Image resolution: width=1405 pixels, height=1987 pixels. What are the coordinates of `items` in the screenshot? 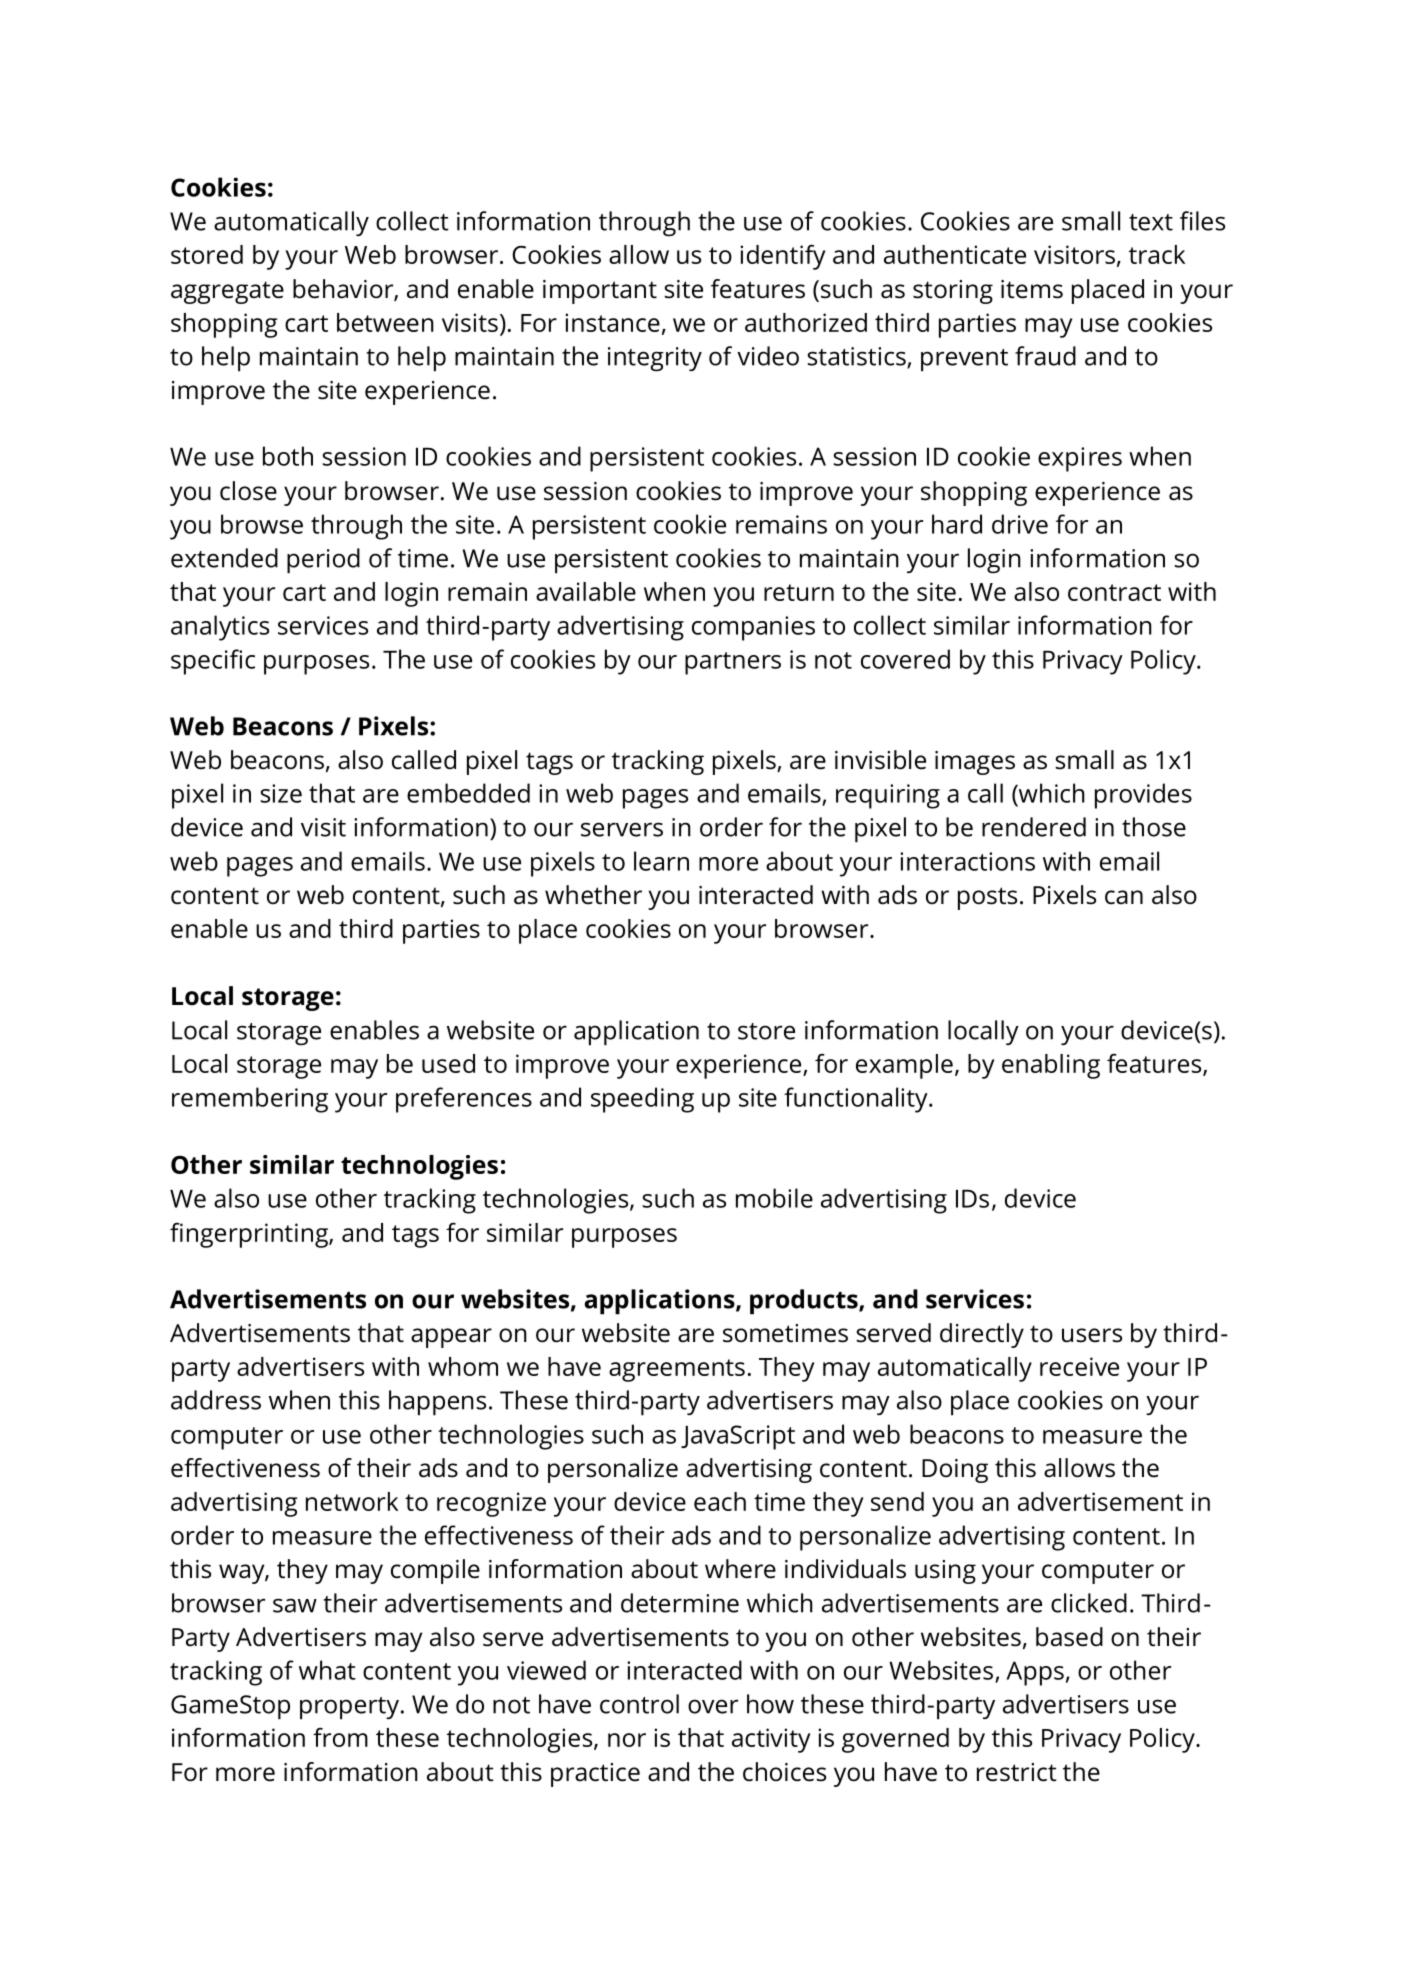 It's located at (1032, 289).
